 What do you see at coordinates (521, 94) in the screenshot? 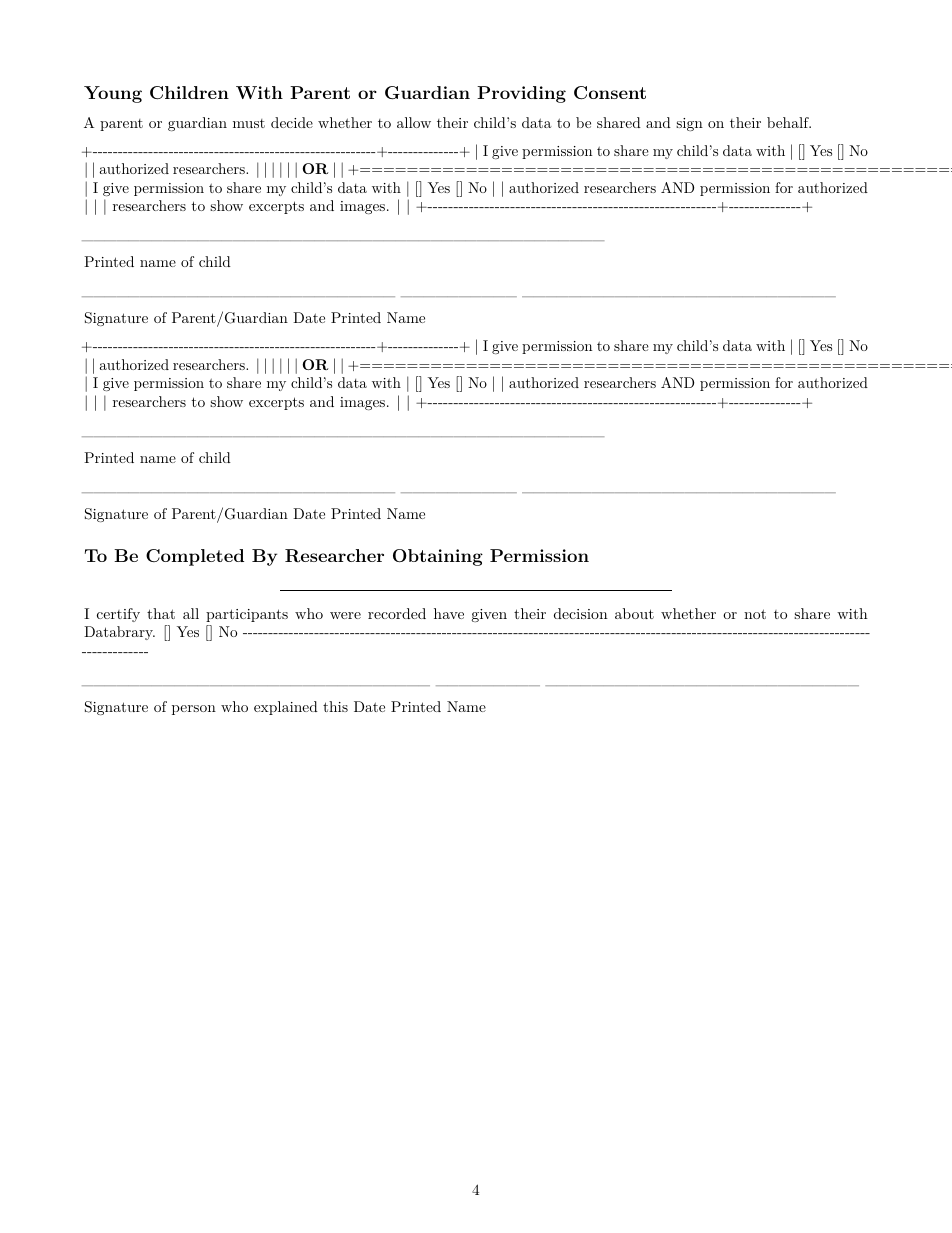
I see `Providing` at bounding box center [521, 94].
